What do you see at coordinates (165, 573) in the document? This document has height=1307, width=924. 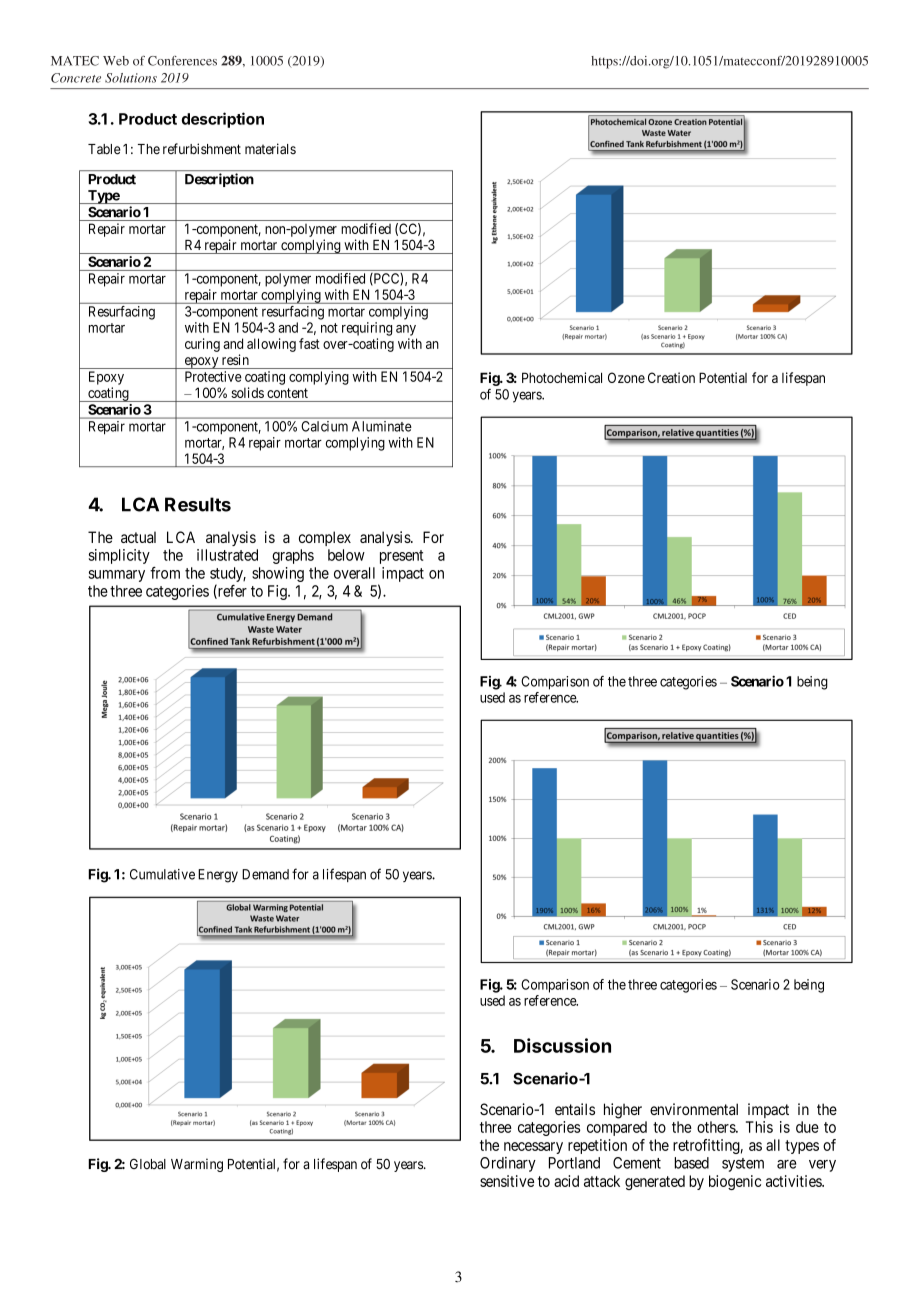 I see `from` at bounding box center [165, 573].
